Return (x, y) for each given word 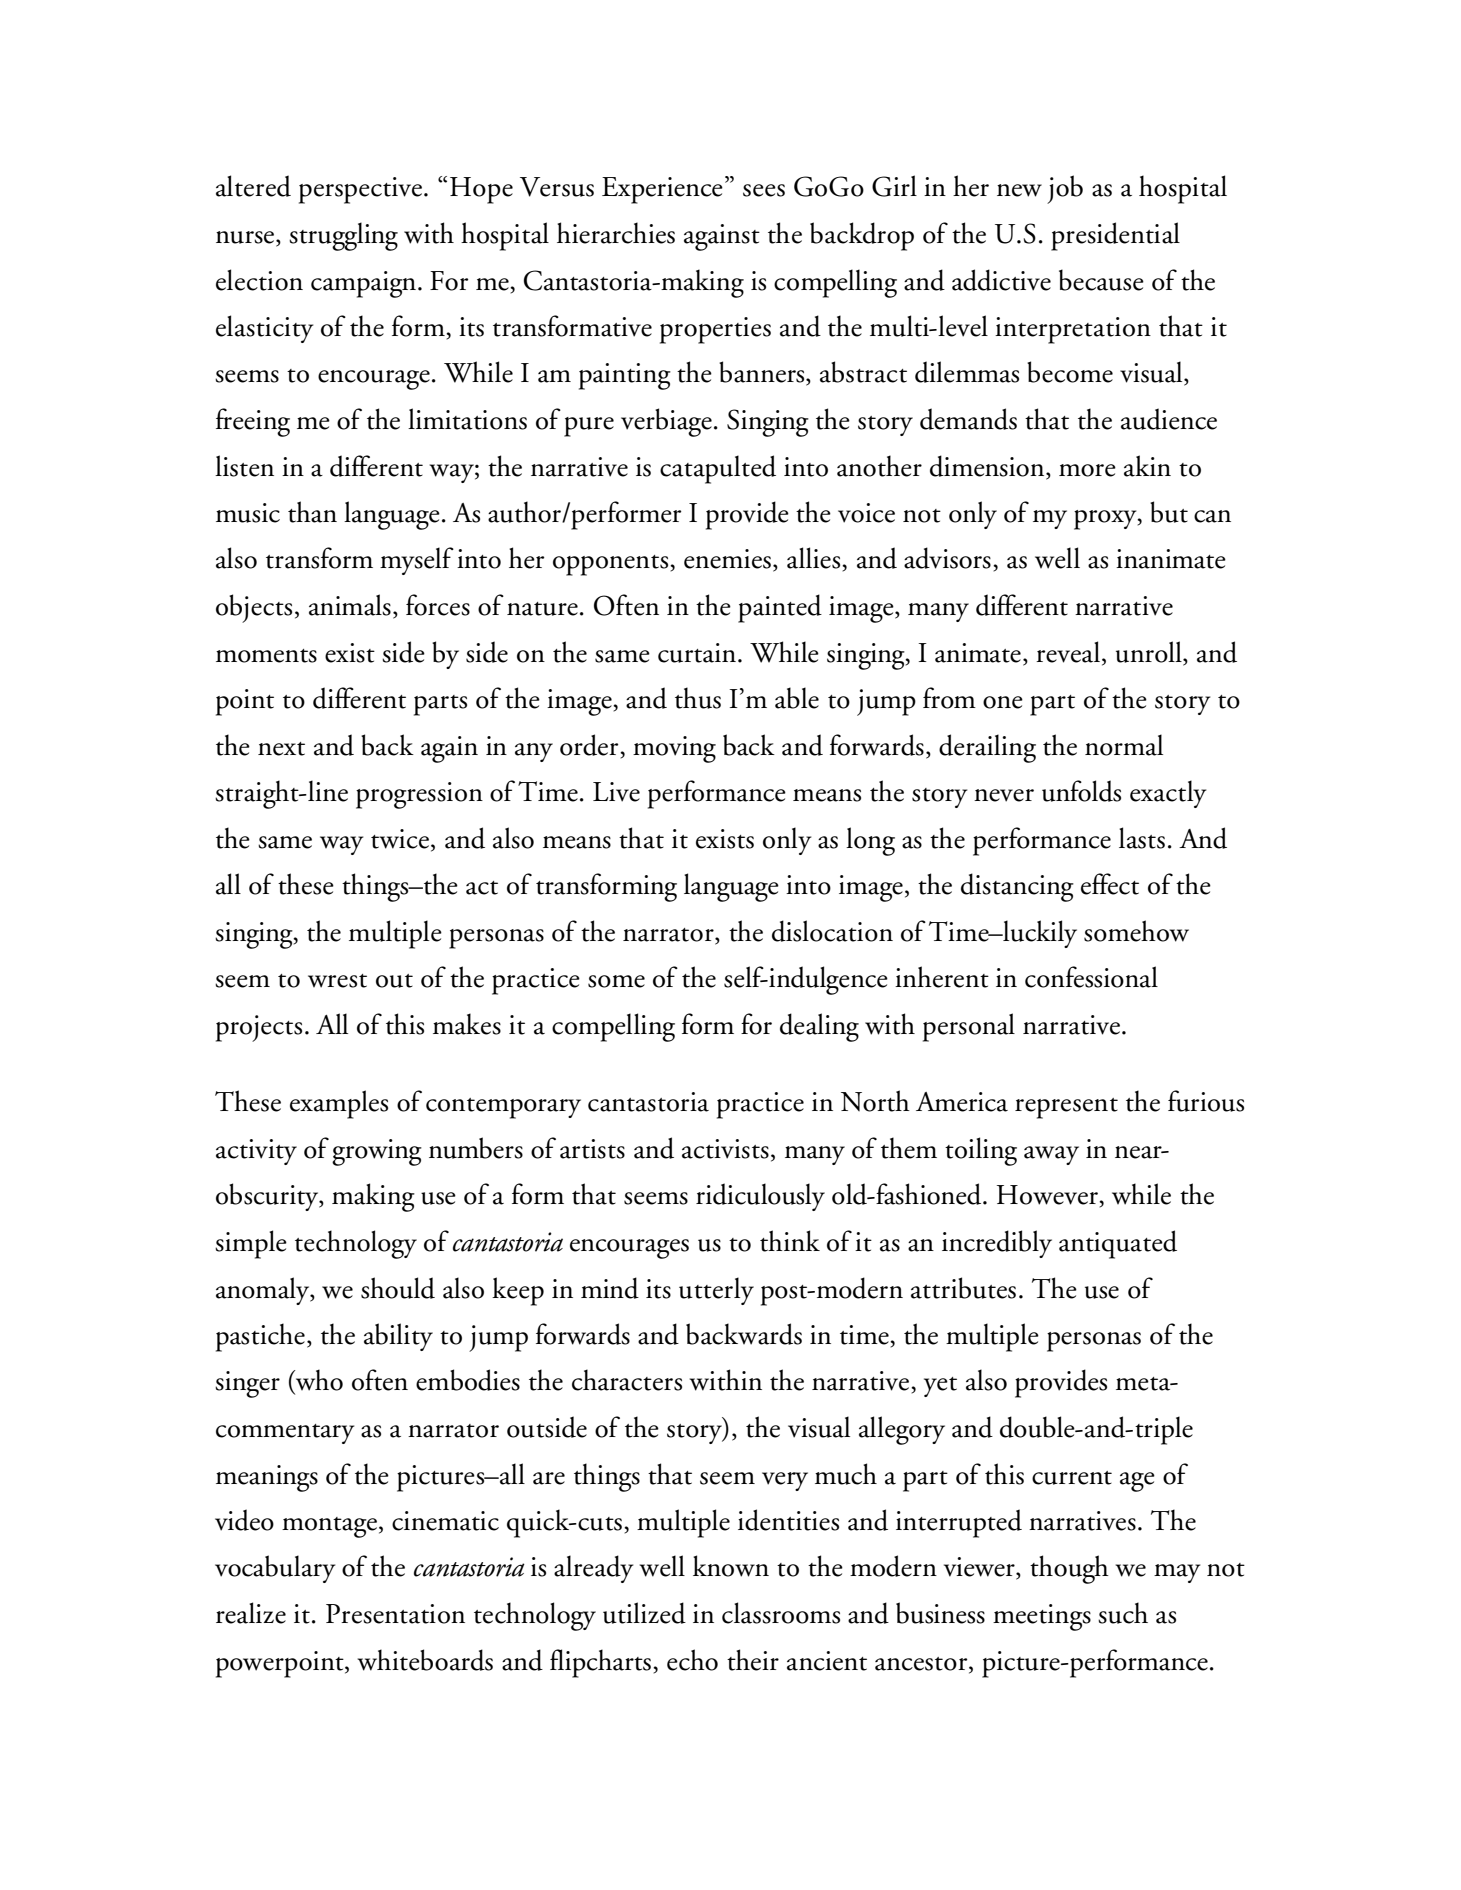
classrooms (781, 1613)
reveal (1069, 653)
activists (725, 1149)
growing (377, 1152)
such (1123, 1613)
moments (266, 656)
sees (764, 190)
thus (698, 698)
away (1051, 1155)
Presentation (395, 1614)
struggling (343, 236)
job (1065, 189)
